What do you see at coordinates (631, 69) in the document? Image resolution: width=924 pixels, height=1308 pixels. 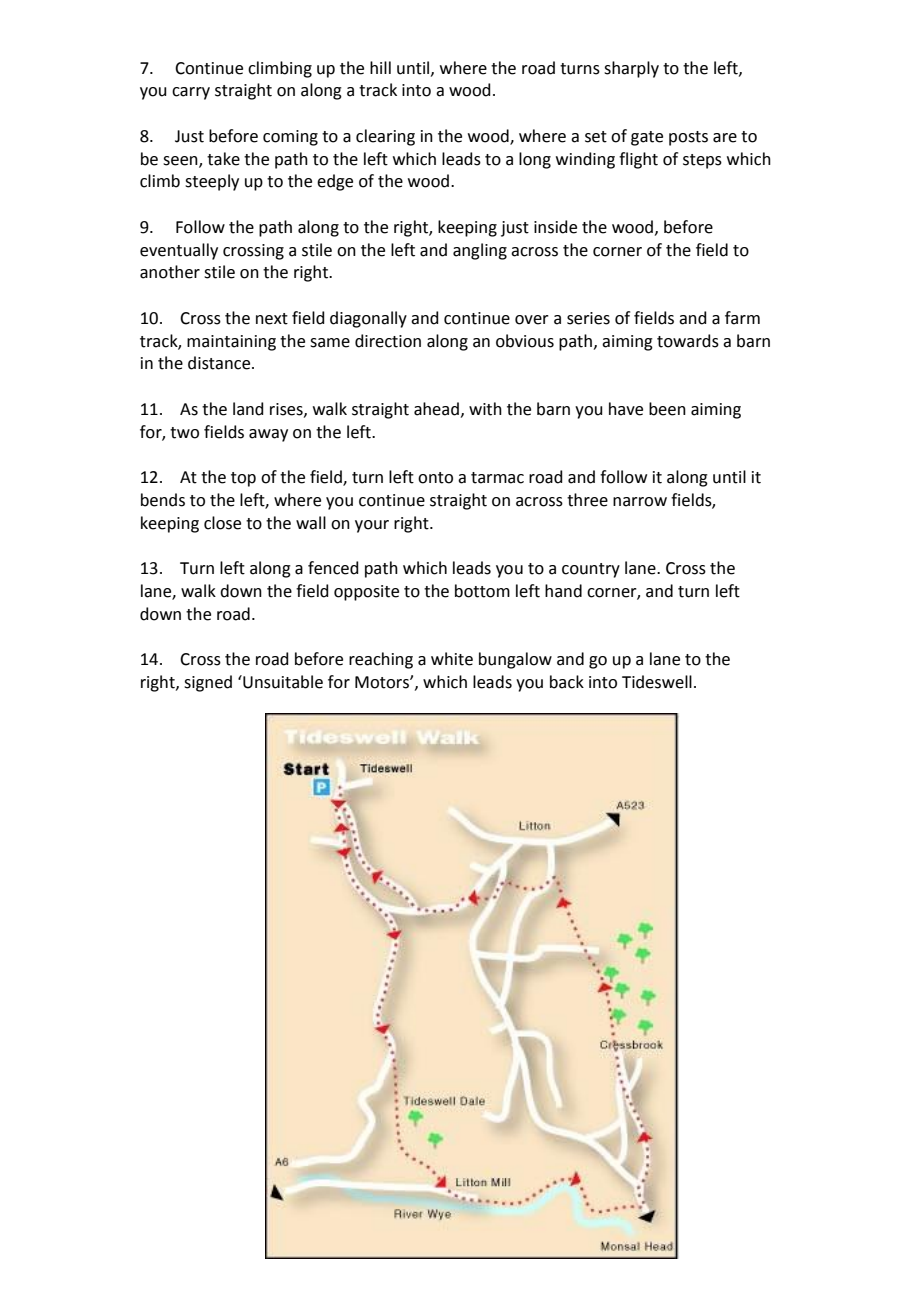 I see `sharply` at bounding box center [631, 69].
